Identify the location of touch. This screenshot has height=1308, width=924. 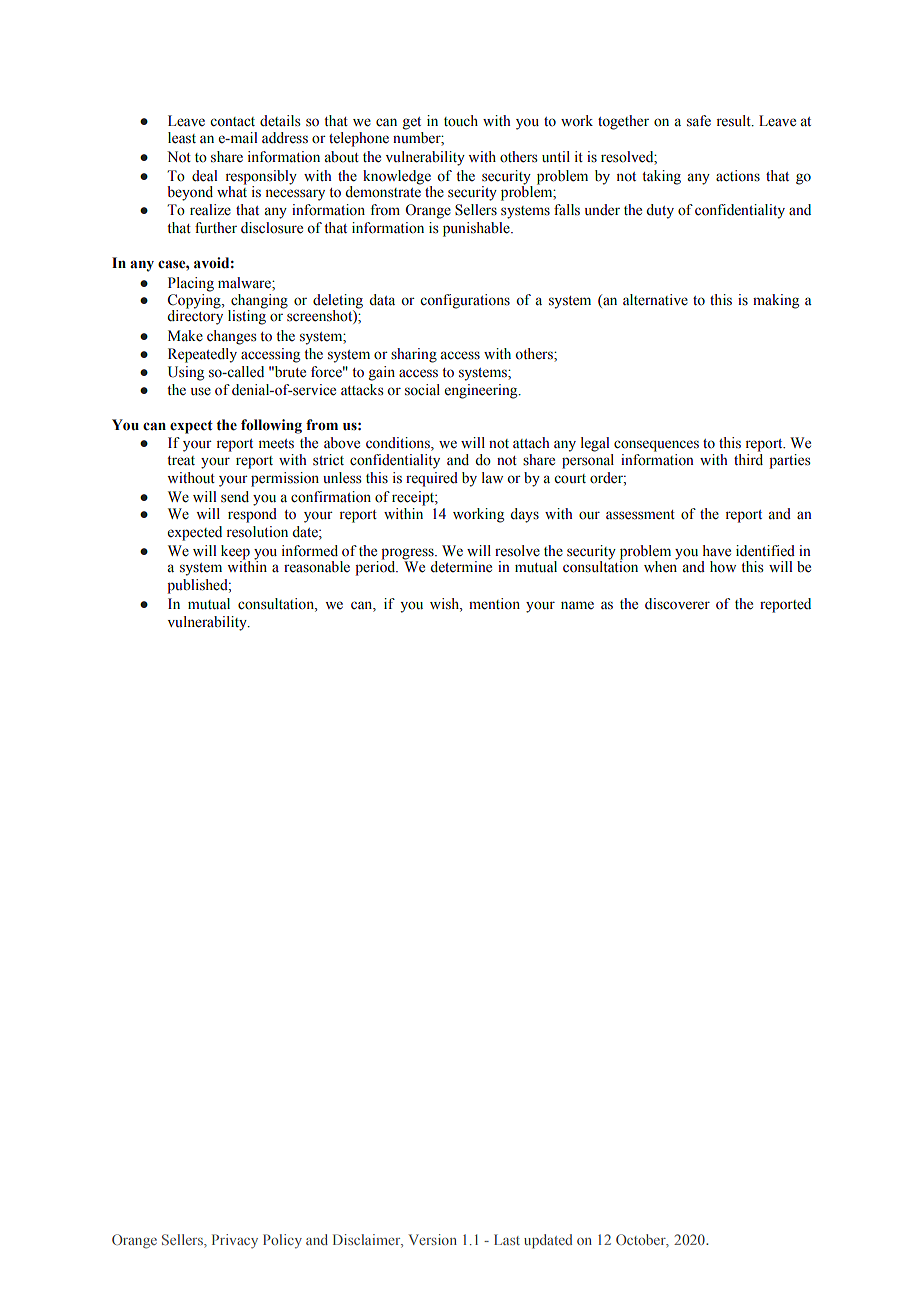
(461, 121).
